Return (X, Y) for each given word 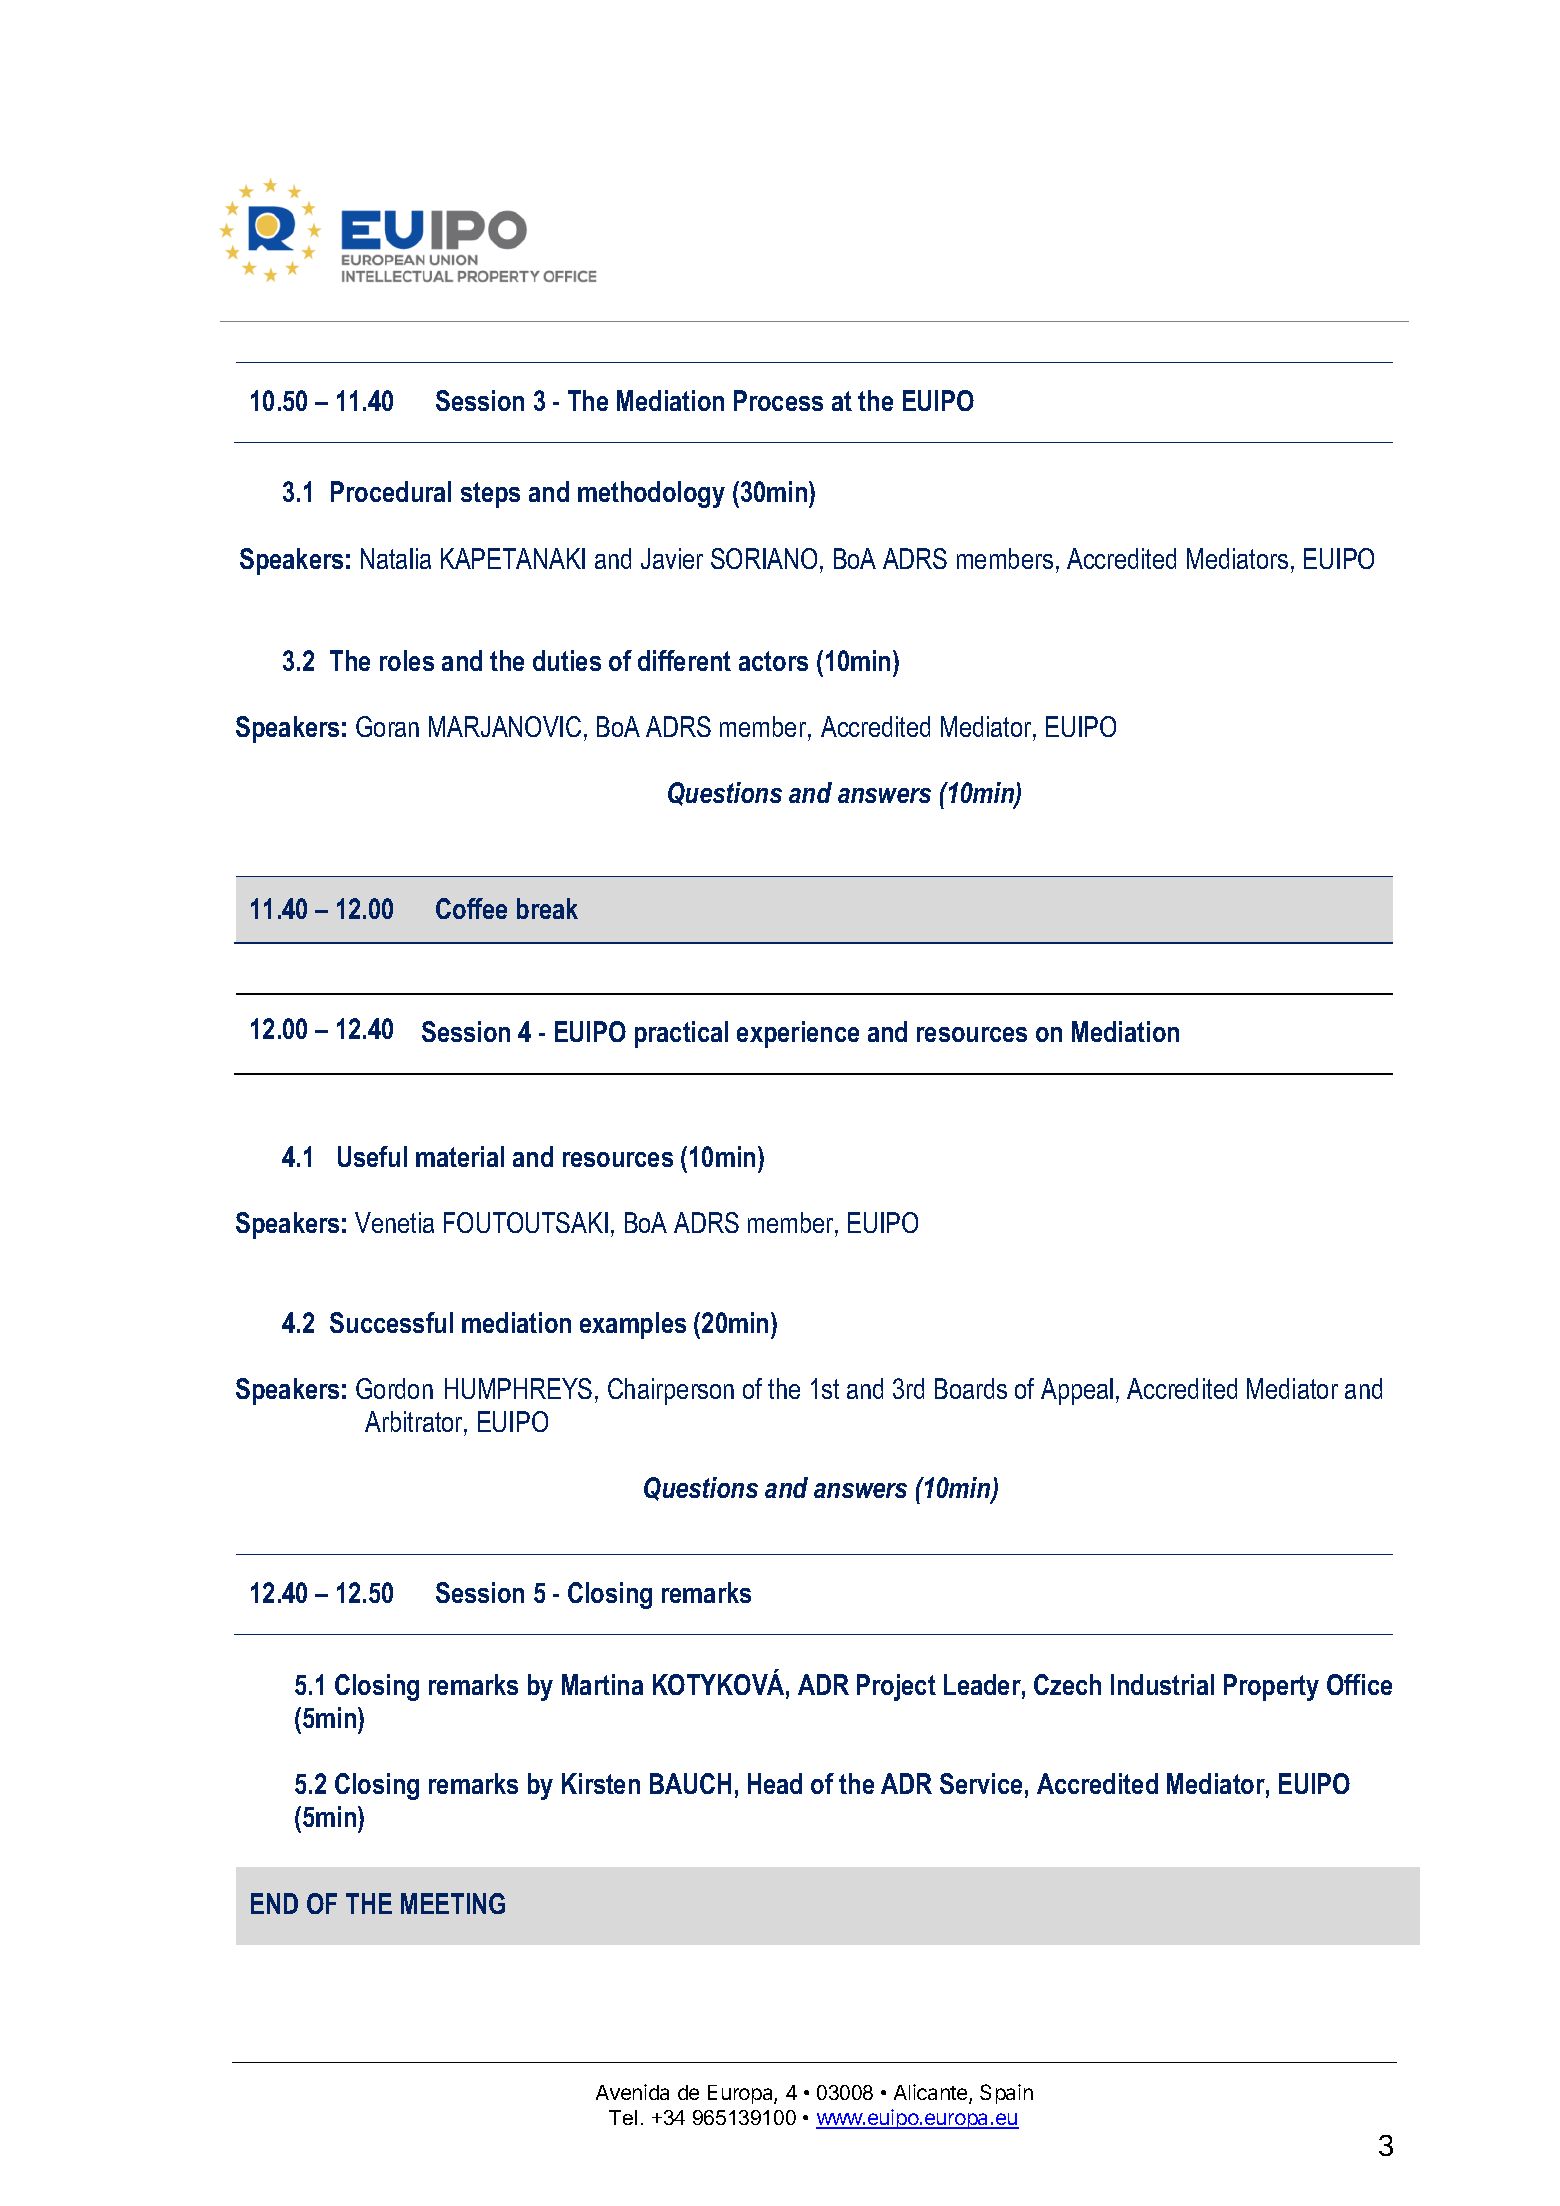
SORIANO (764, 558)
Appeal (1077, 1391)
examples (633, 1325)
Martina (602, 1684)
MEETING (453, 1903)
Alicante (932, 2094)
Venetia (394, 1222)
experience (798, 1034)
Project (896, 1687)
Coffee (471, 908)
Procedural (391, 491)
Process (778, 400)
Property (1271, 1687)
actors (773, 661)
